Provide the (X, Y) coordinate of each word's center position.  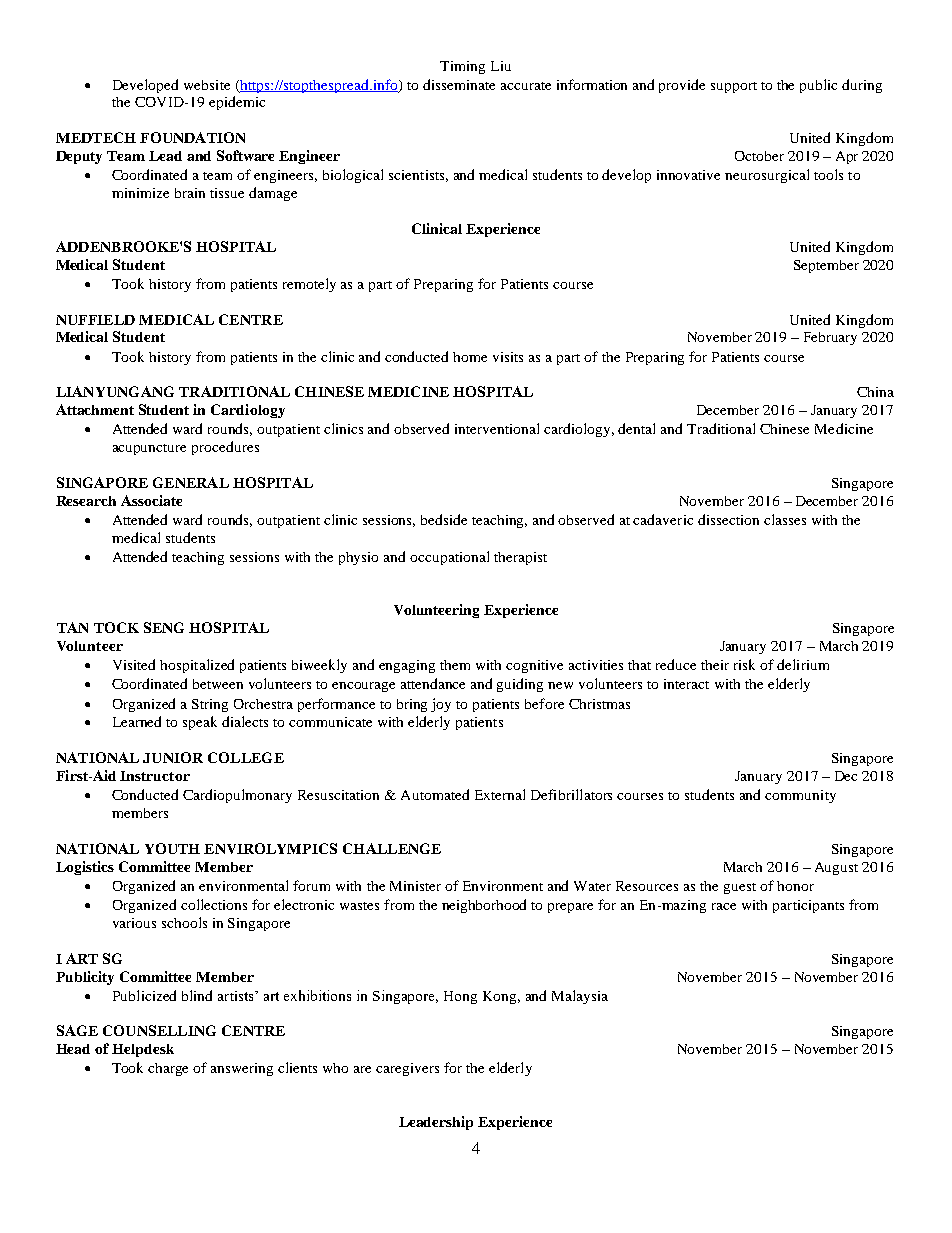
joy (441, 705)
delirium (803, 664)
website (207, 85)
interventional (497, 428)
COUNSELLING (159, 1030)
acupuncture (149, 449)
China (875, 392)
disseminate (459, 84)
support (734, 87)
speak (200, 723)
